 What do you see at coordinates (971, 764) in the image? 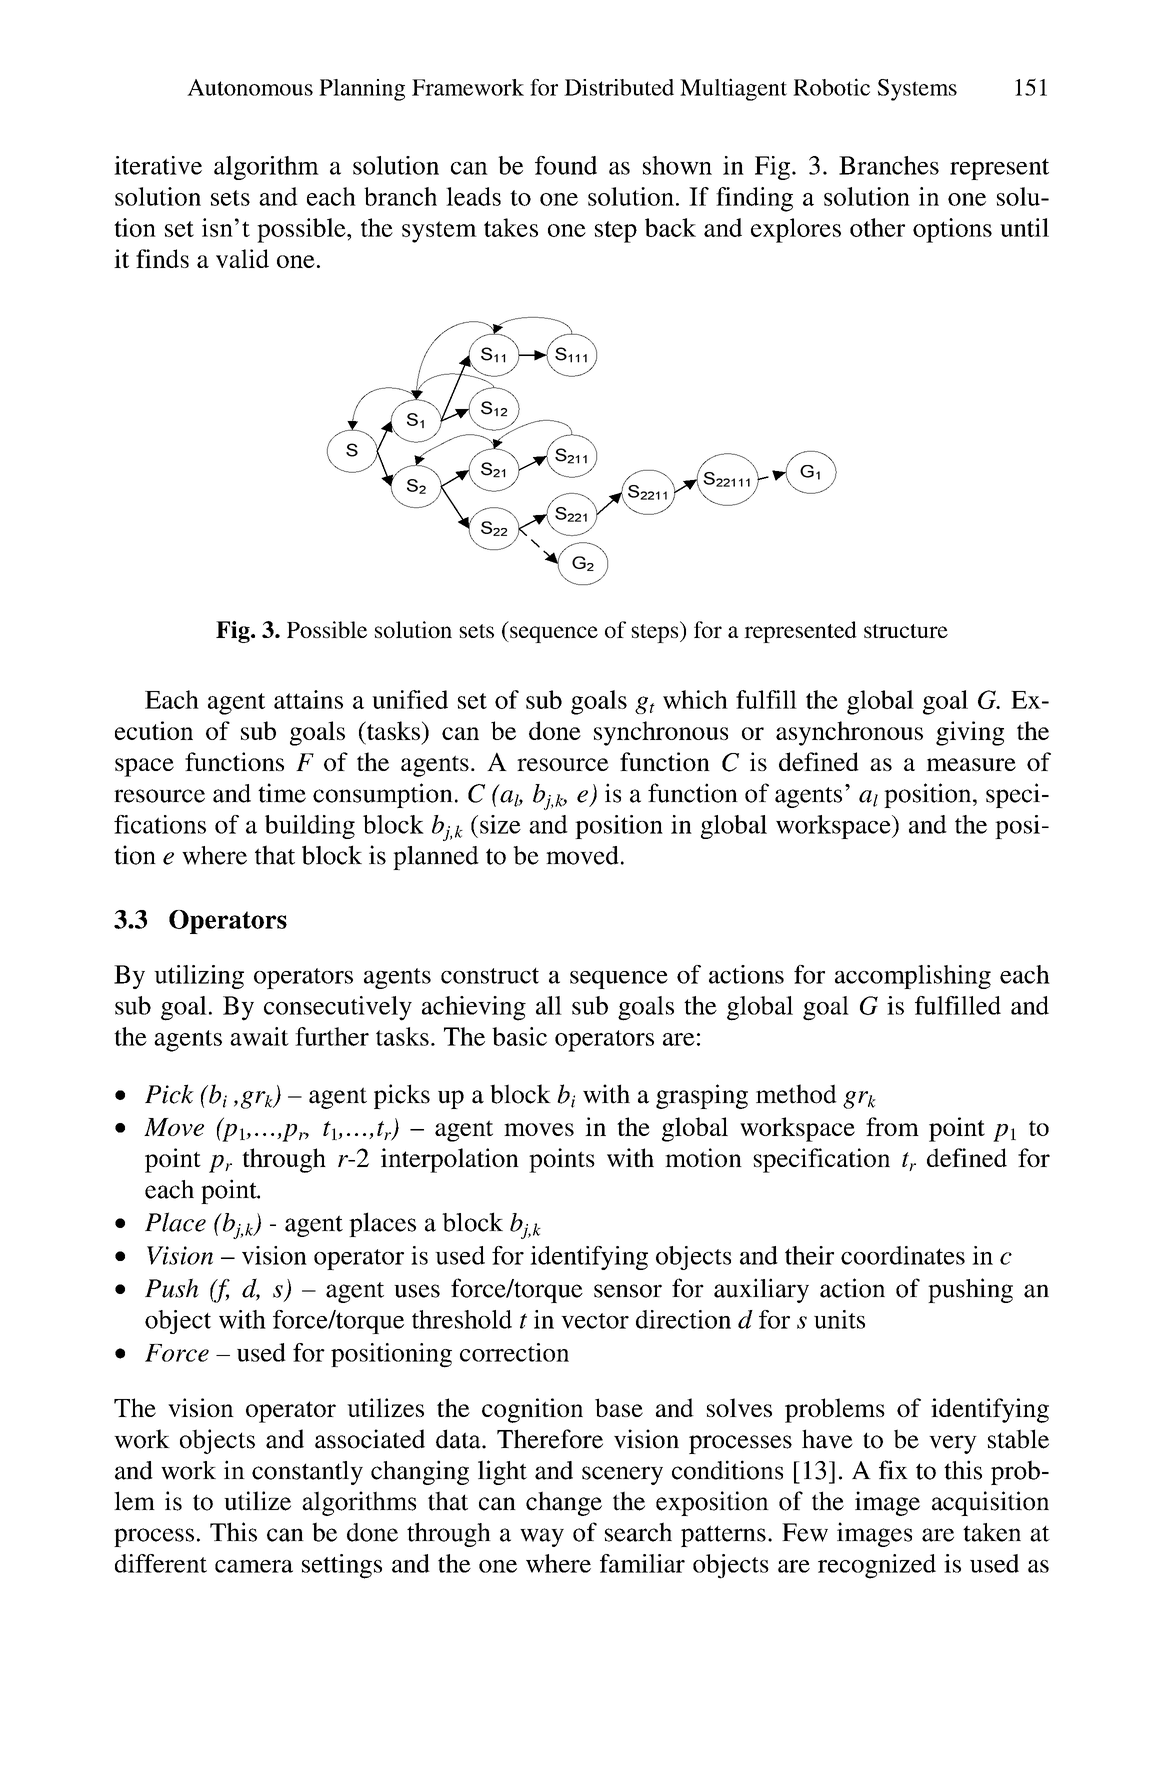
I see `measure` at bounding box center [971, 764].
